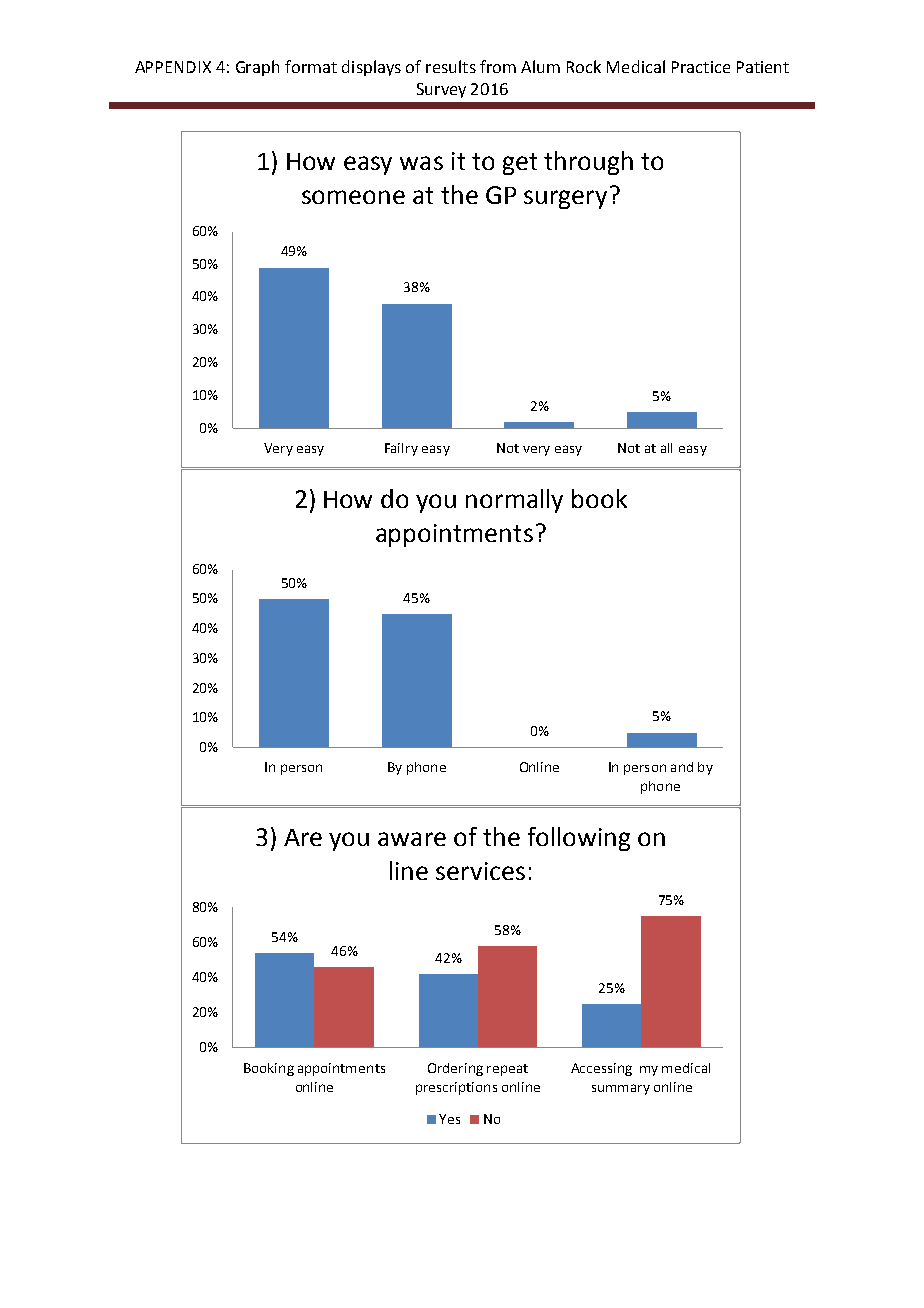 The height and width of the document is (1308, 924). What do you see at coordinates (353, 197) in the document?
I see `someone` at bounding box center [353, 197].
